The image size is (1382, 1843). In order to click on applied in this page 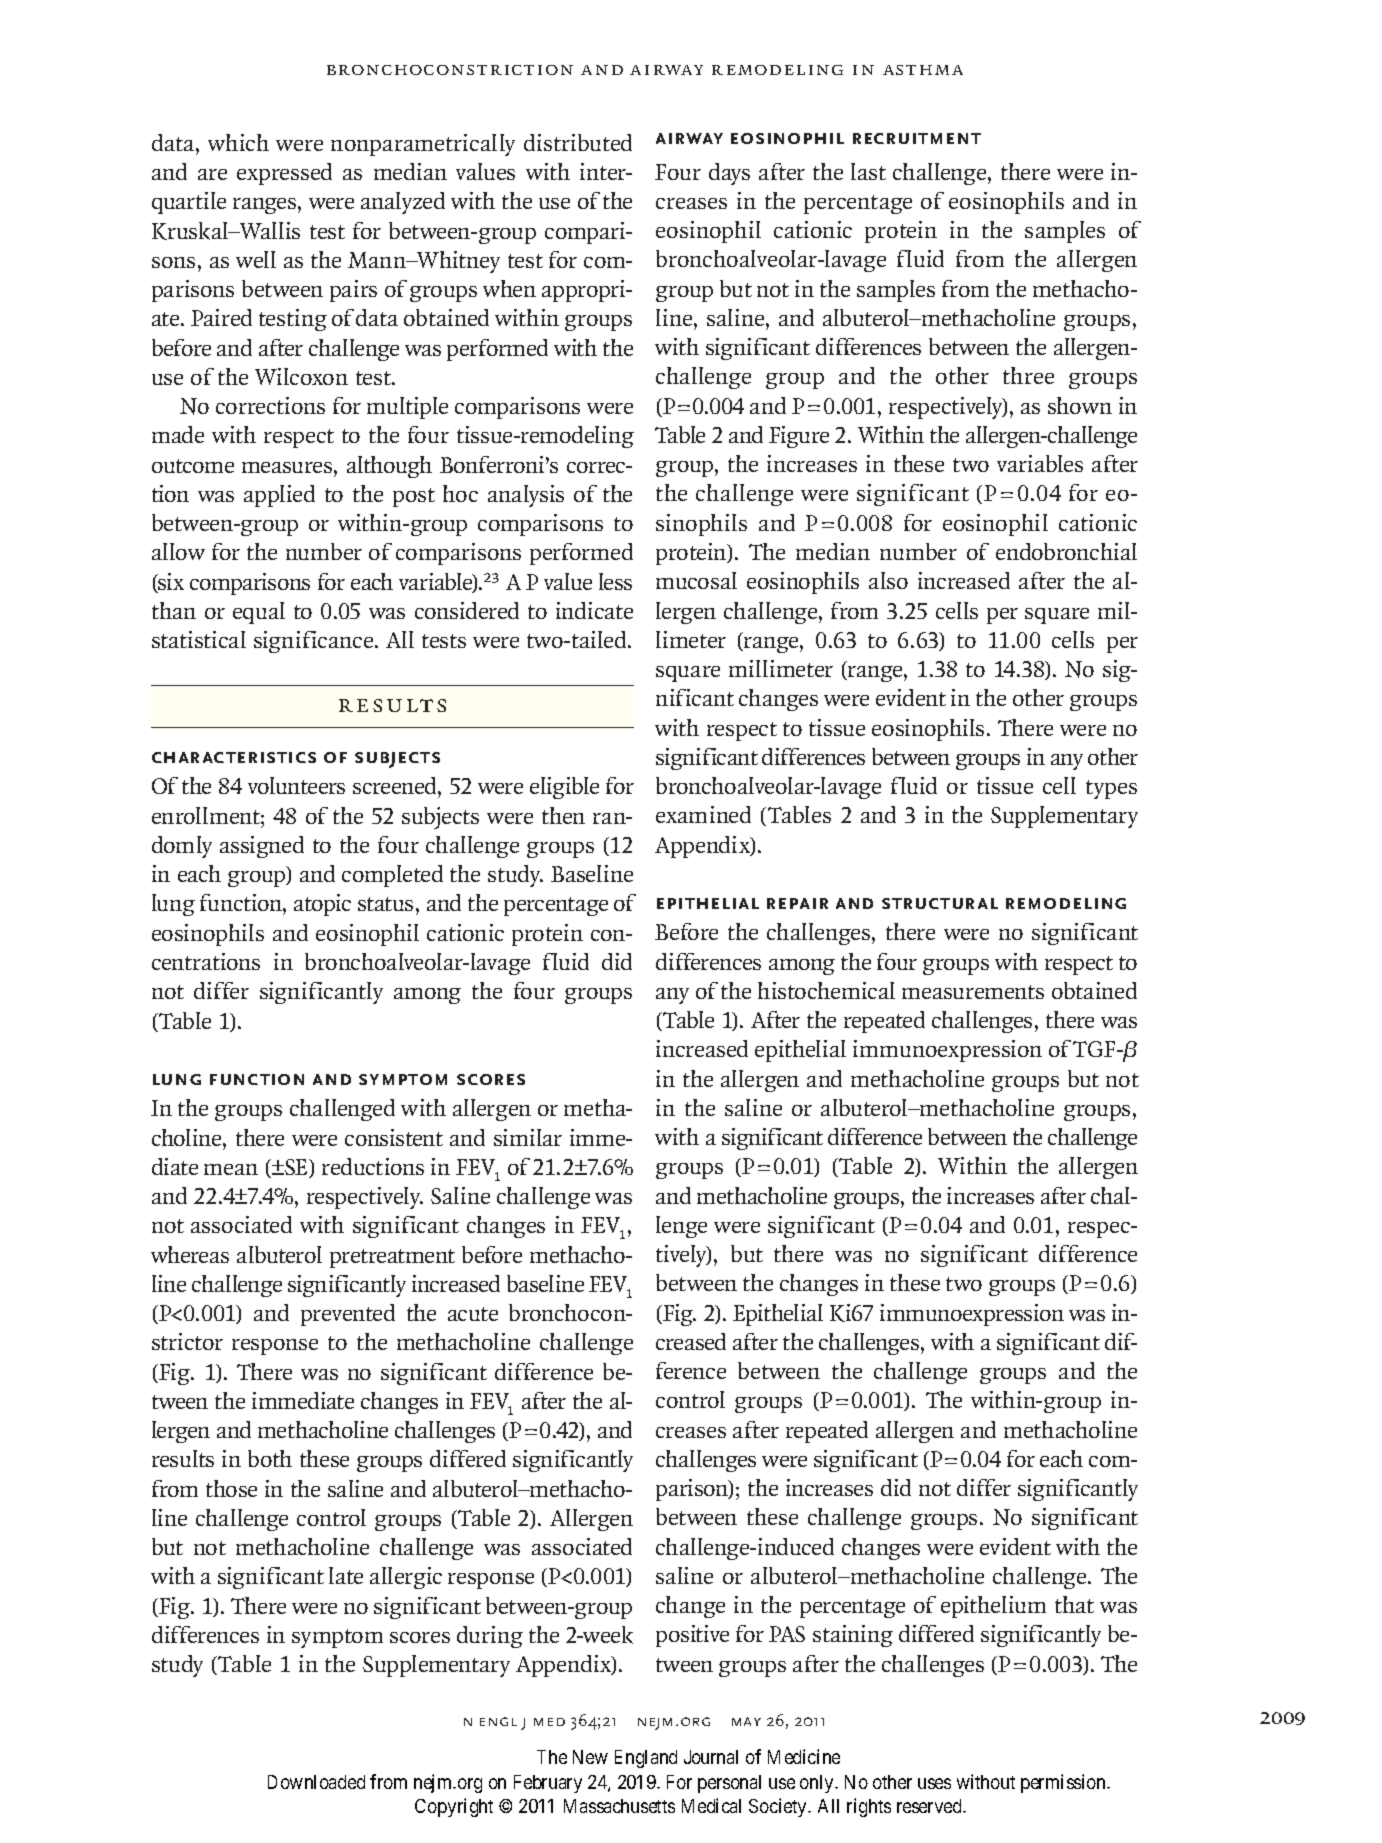, I will do `click(279, 496)`.
